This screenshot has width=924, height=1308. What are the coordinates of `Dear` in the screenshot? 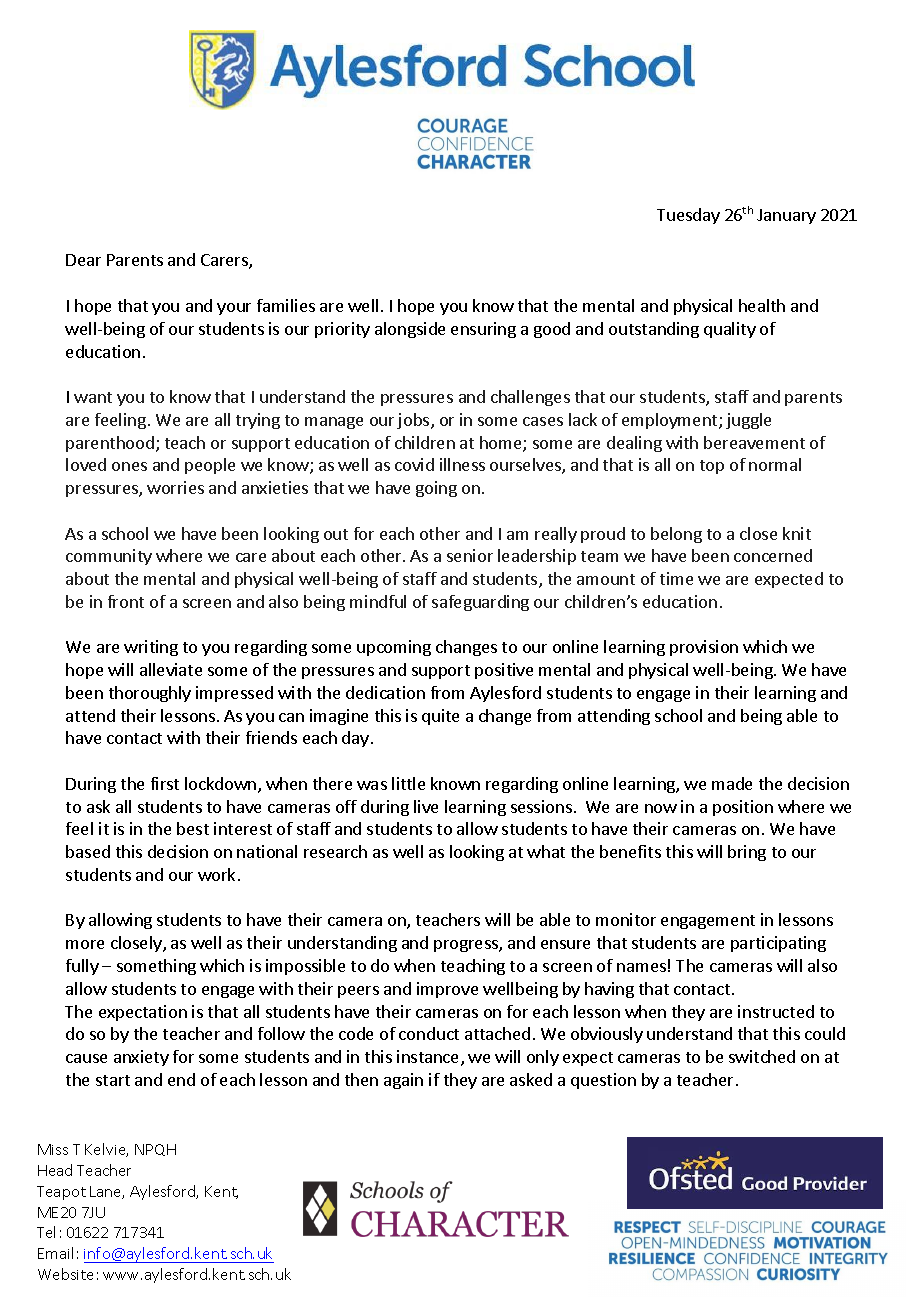 It's located at (83, 260).
